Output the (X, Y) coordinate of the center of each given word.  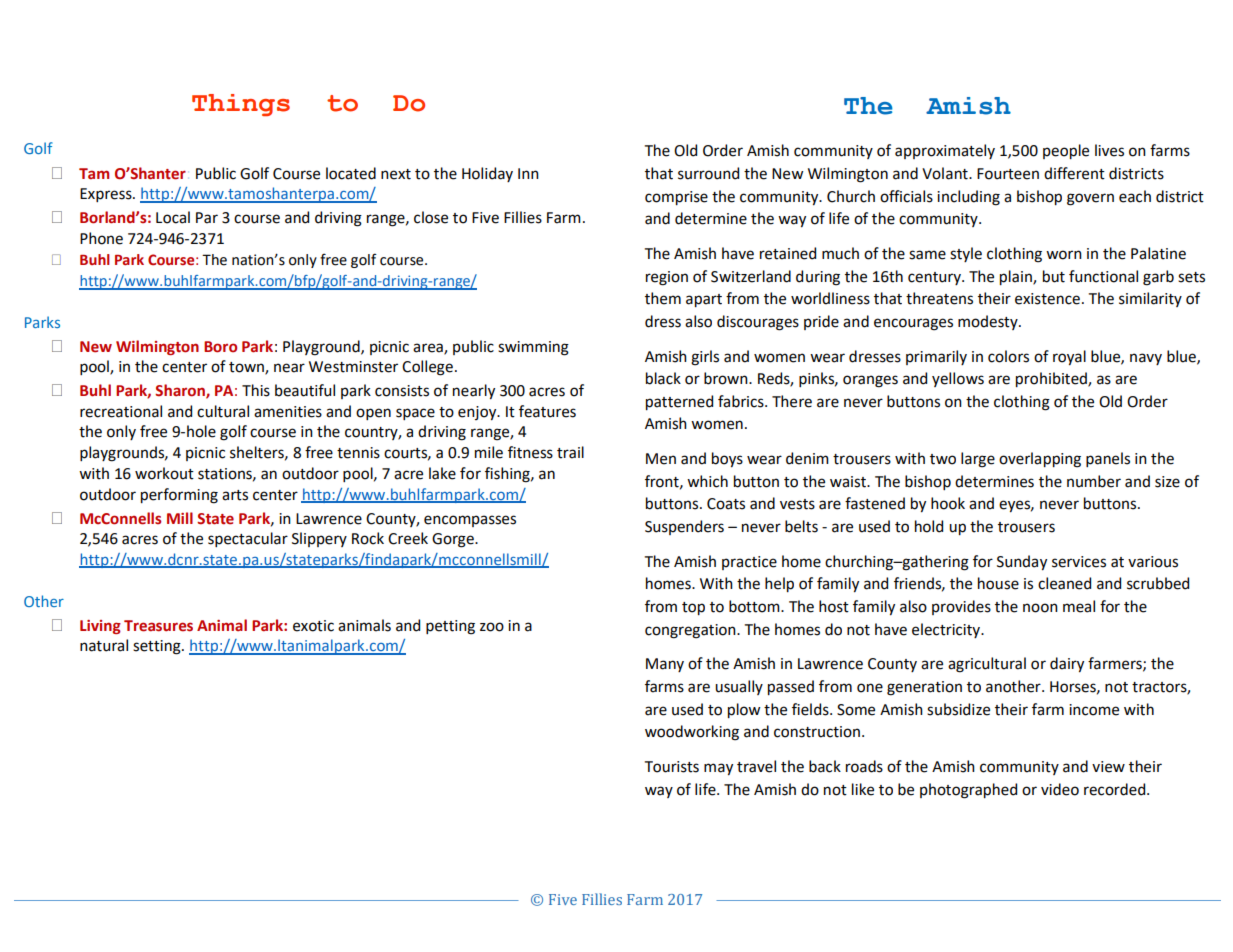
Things (241, 105)
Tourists (672, 767)
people (1066, 151)
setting (158, 647)
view (1108, 767)
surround (708, 173)
